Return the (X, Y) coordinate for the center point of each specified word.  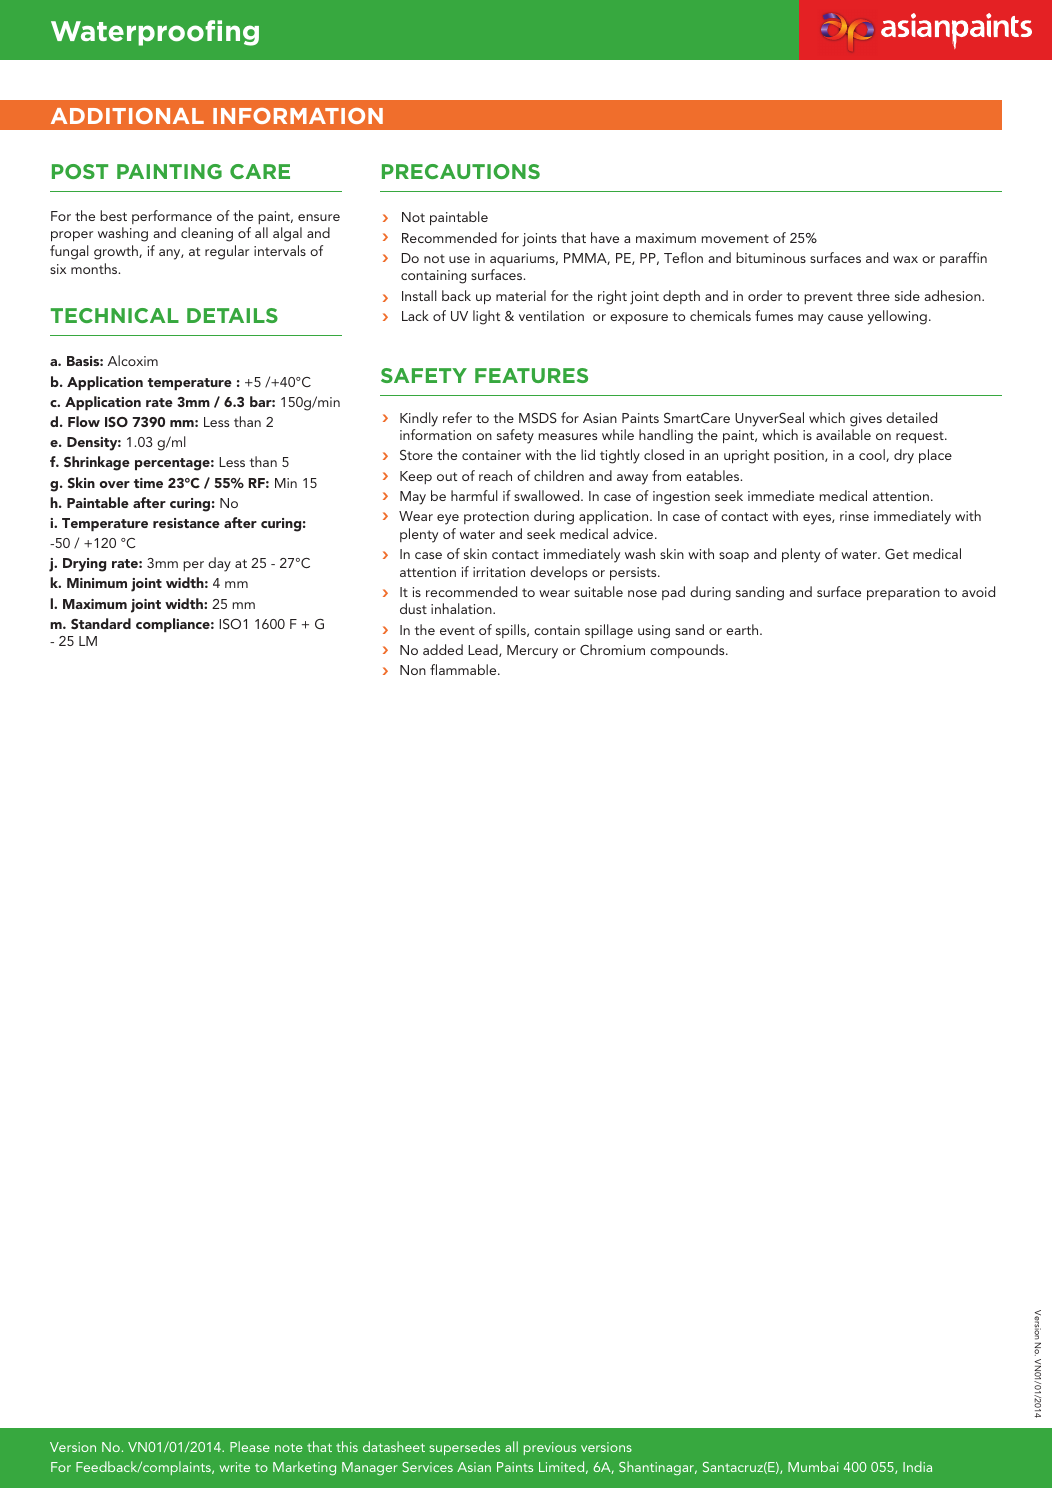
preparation (903, 593)
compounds (688, 651)
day (219, 564)
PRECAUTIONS (461, 171)
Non (413, 670)
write (235, 1467)
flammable (464, 669)
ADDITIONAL (127, 116)
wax (905, 259)
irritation (499, 572)
